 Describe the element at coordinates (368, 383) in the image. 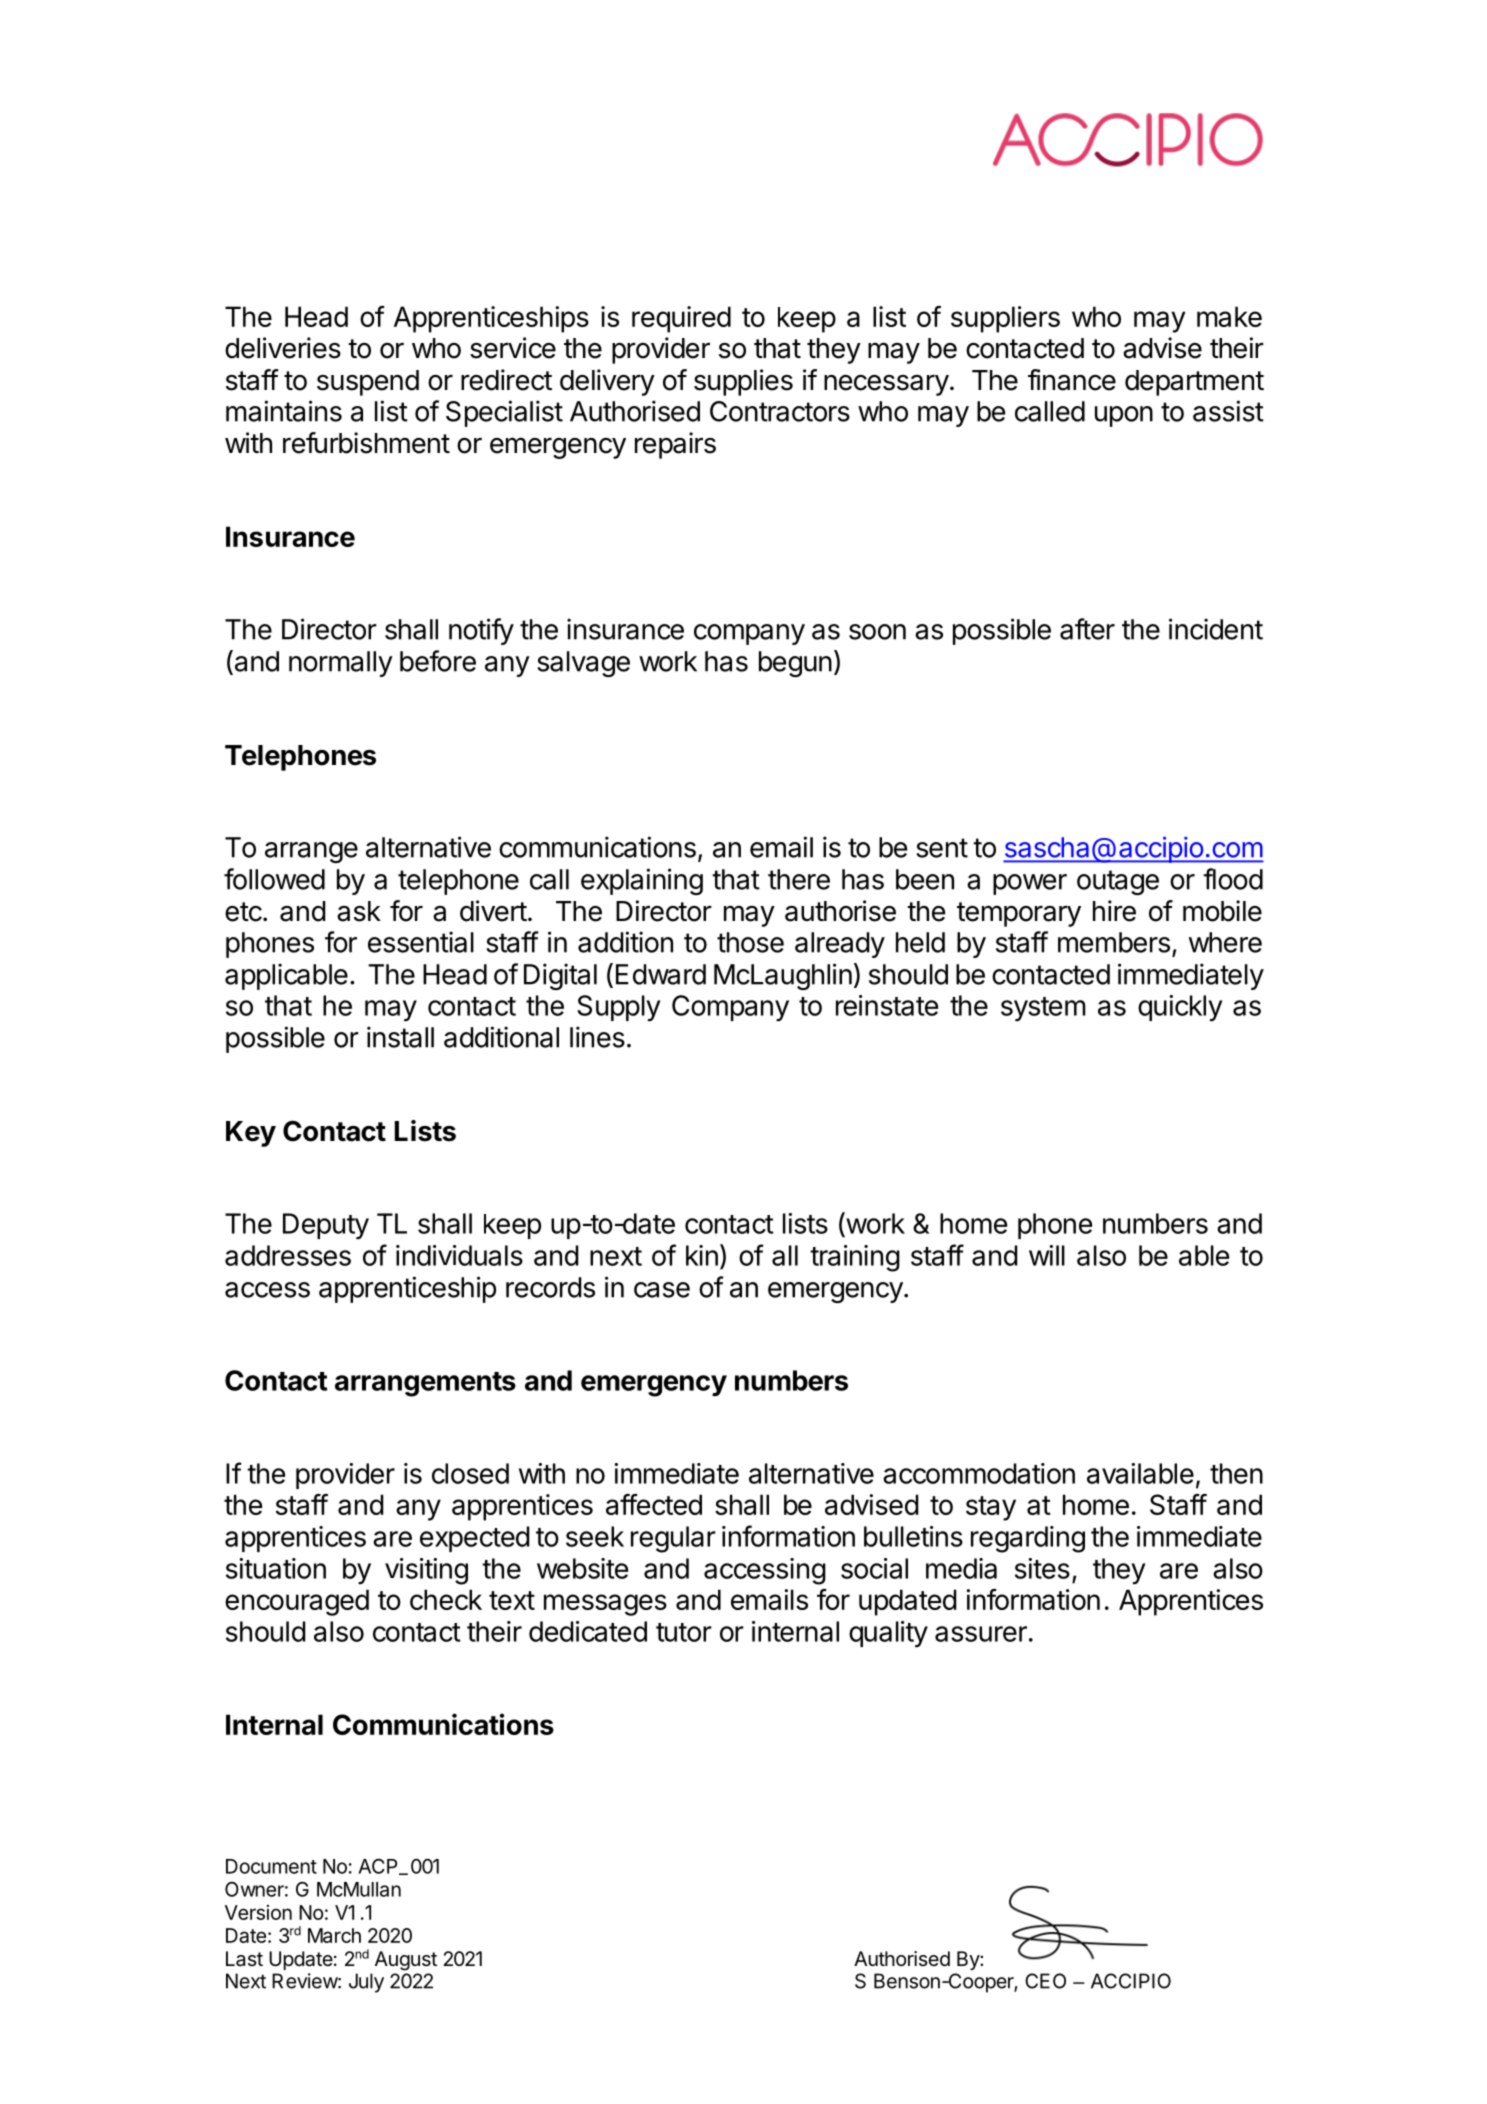

I see `suspend` at that location.
